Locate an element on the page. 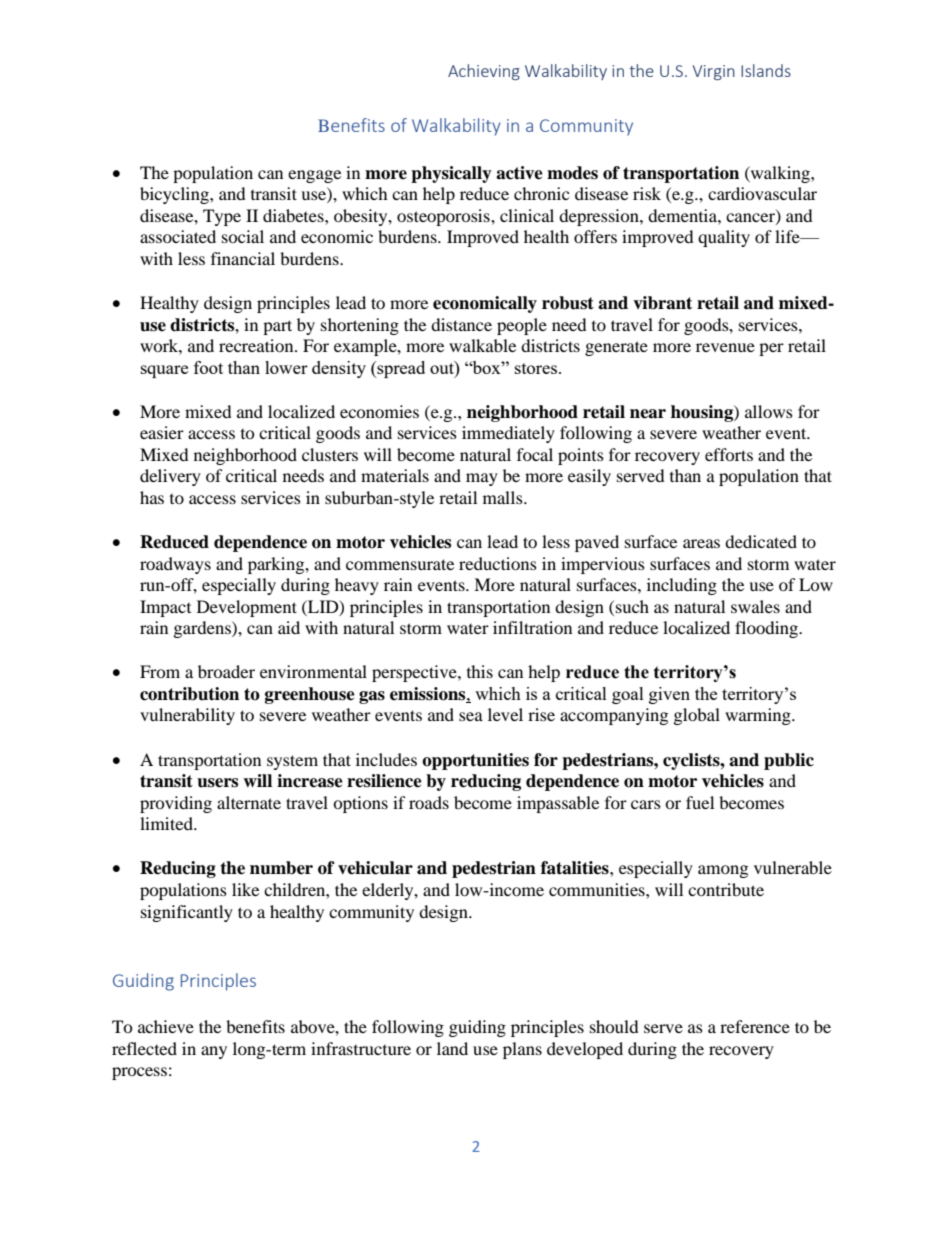  achieve is located at coordinates (166, 1026).
